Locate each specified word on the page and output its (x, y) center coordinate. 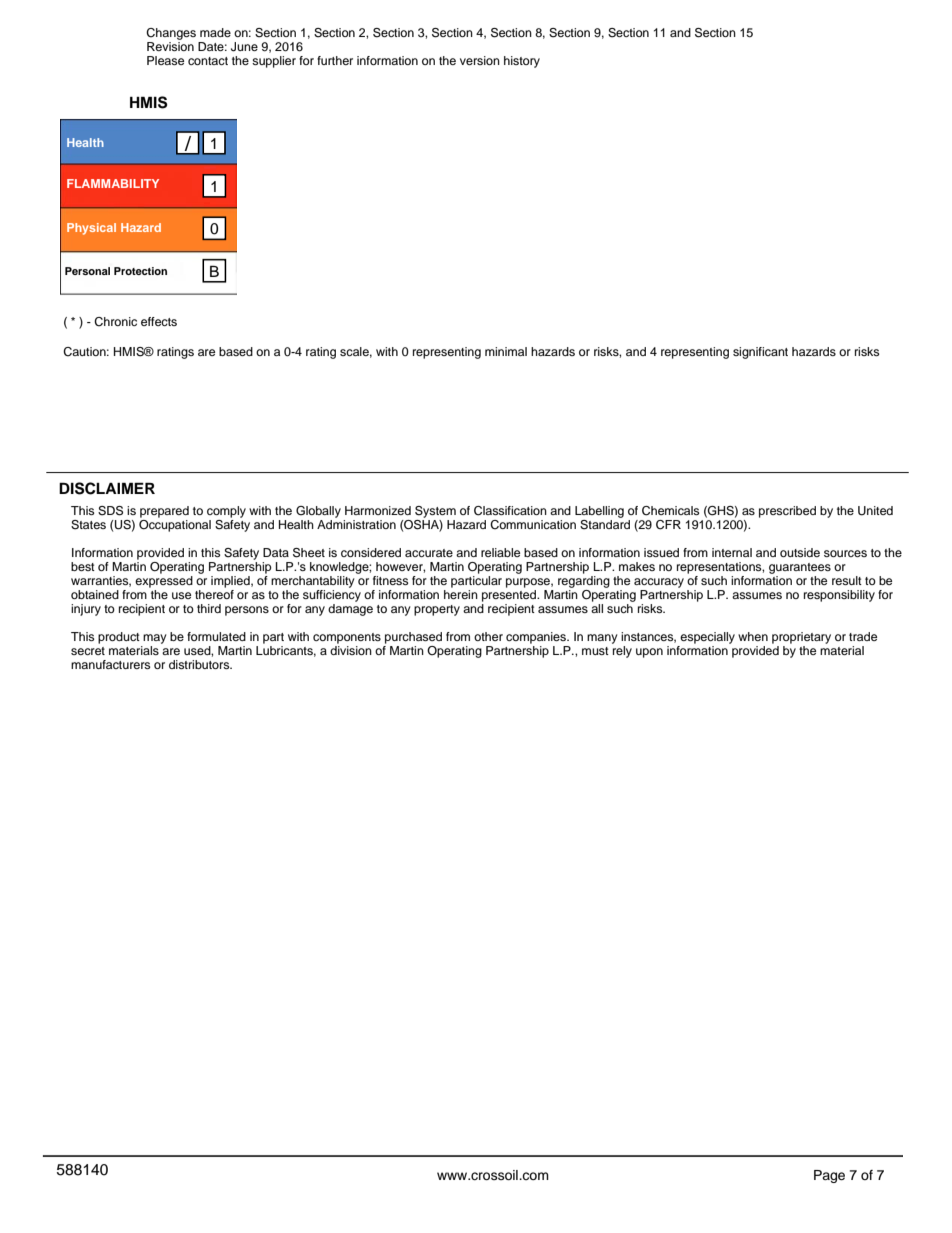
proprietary (801, 638)
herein (461, 593)
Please (165, 60)
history (522, 62)
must (595, 651)
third (209, 608)
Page (829, 1176)
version (480, 60)
